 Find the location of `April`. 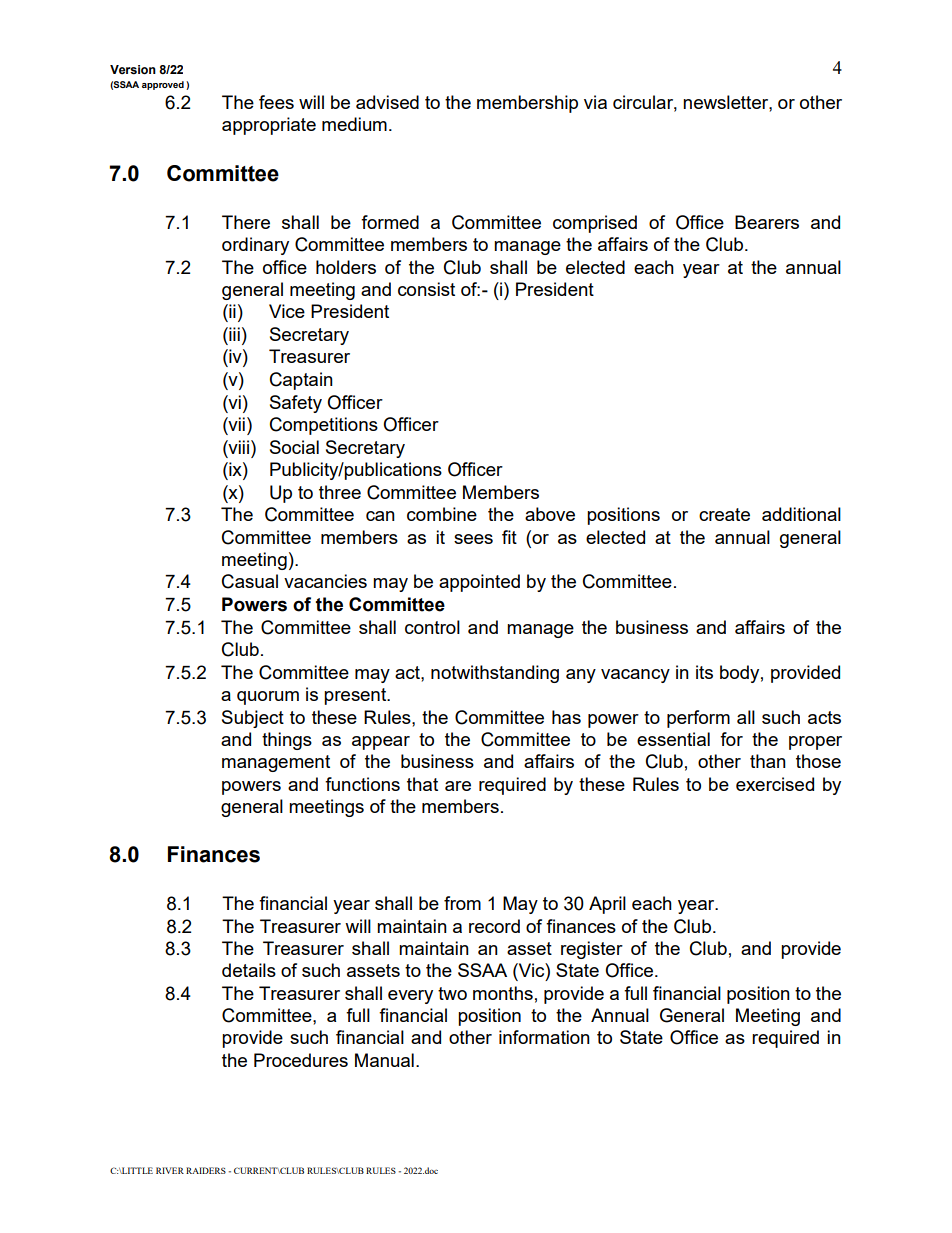

April is located at coordinates (607, 905).
